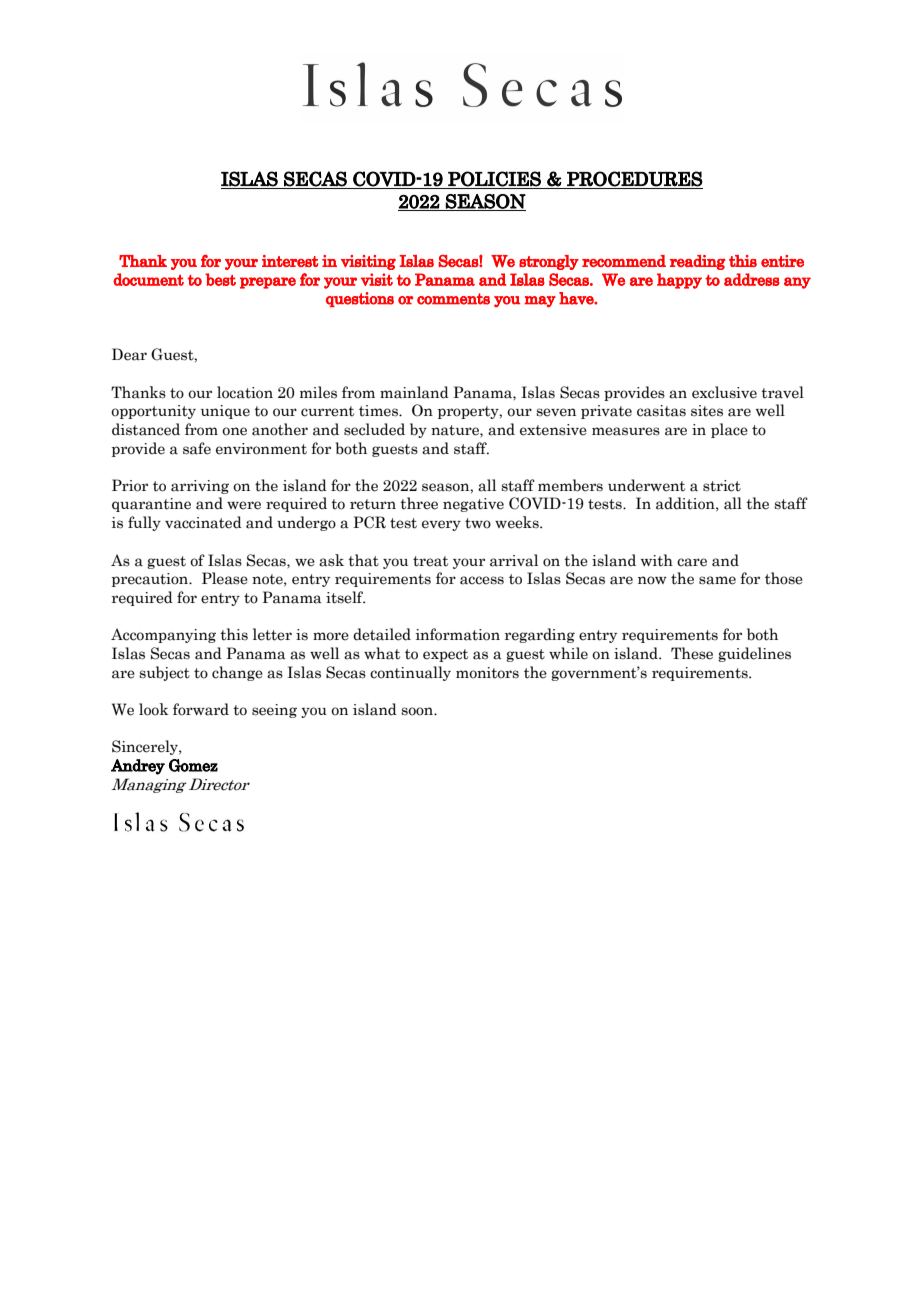 The width and height of the screenshot is (924, 1308). I want to click on interest, so click(290, 261).
